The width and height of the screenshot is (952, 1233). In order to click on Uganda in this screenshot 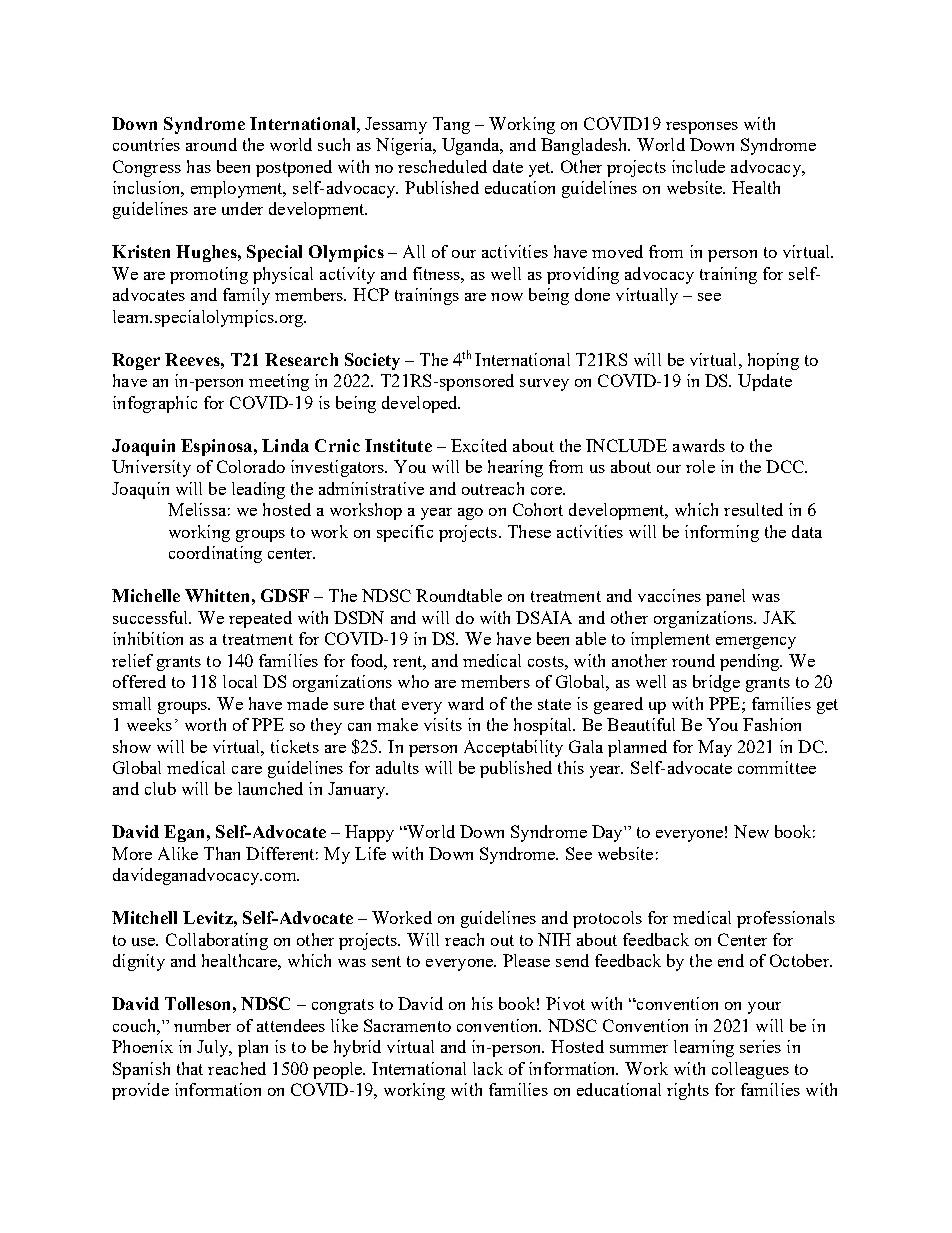, I will do `click(472, 146)`.
